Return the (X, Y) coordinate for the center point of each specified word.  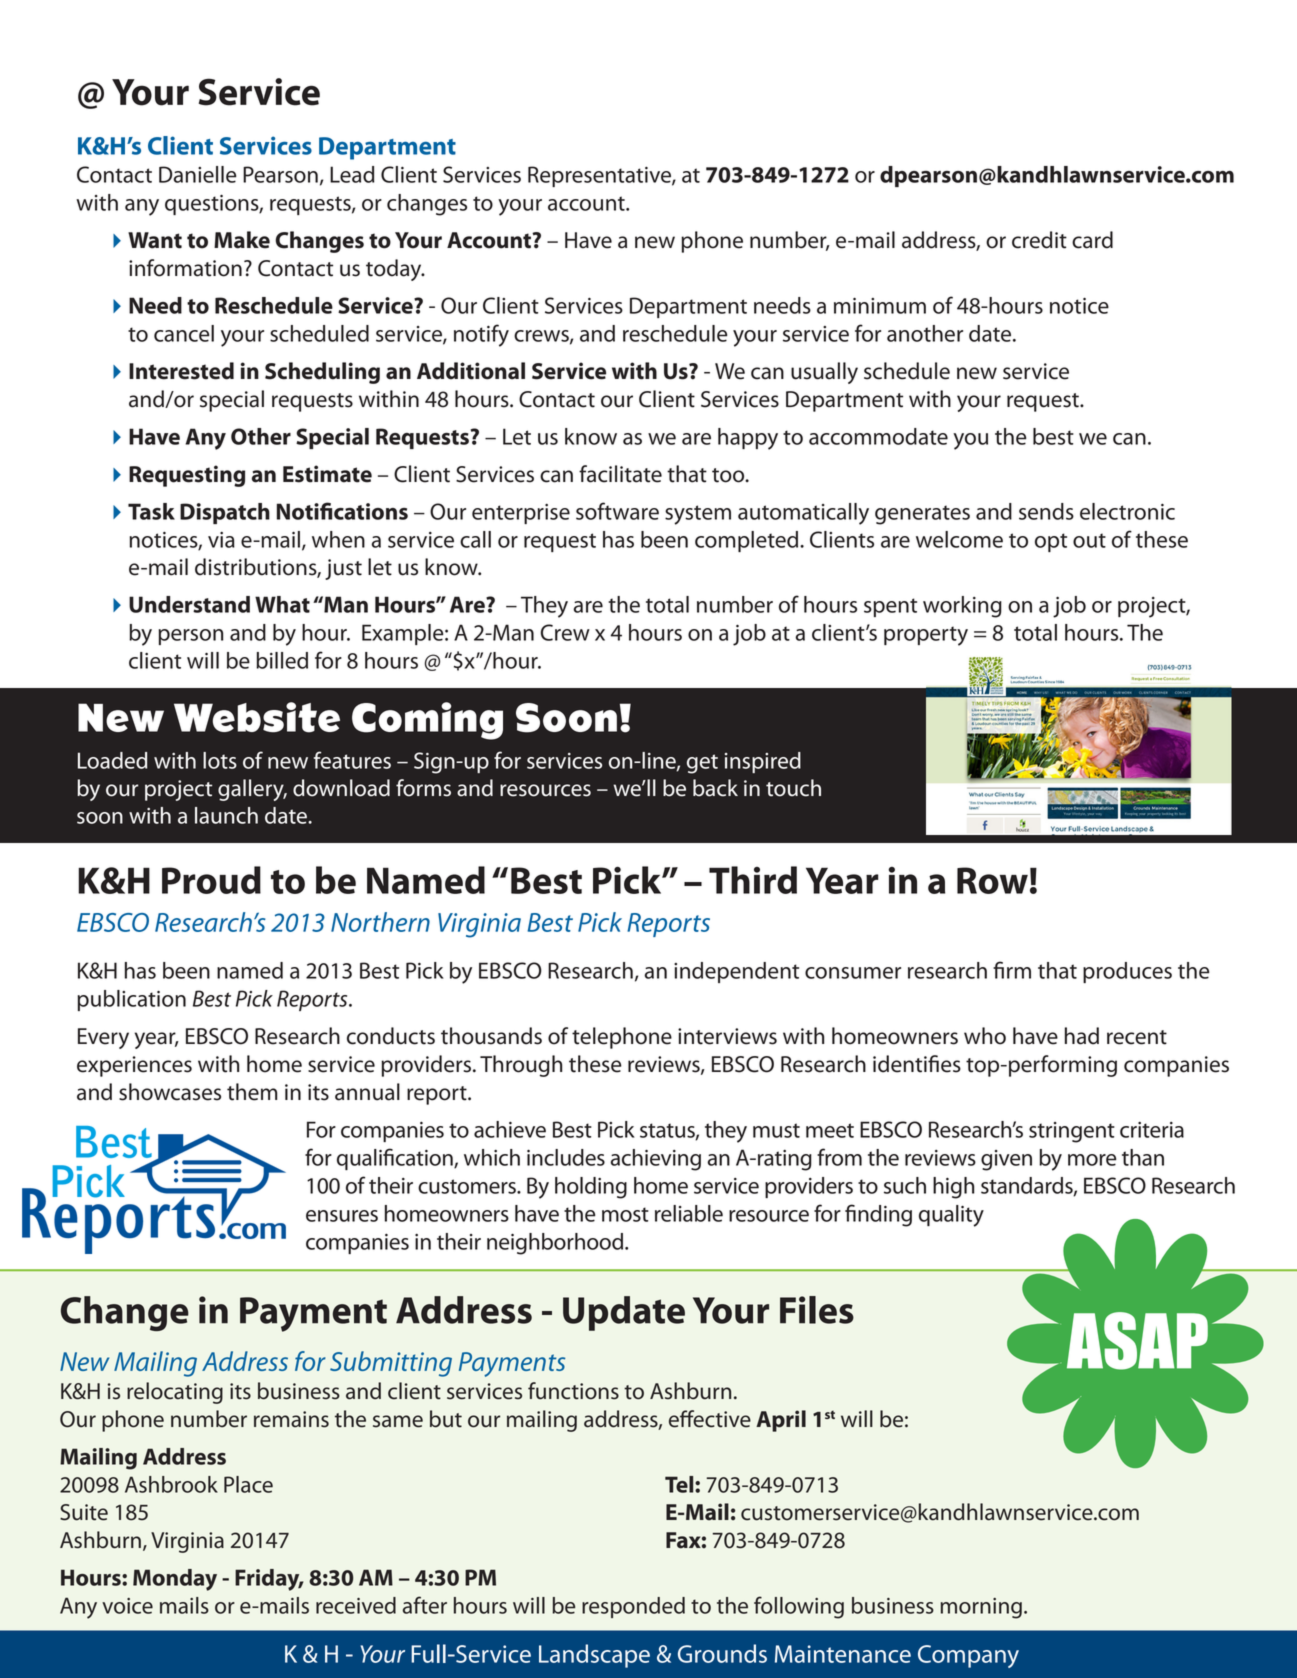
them (252, 1092)
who (985, 1036)
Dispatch (225, 513)
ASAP (1137, 1341)
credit (1039, 240)
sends (1046, 511)
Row (992, 880)
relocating (175, 1393)
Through (521, 1066)
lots (220, 760)
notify (481, 335)
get (702, 764)
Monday (175, 1580)
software (617, 511)
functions (573, 1391)
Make (242, 240)
